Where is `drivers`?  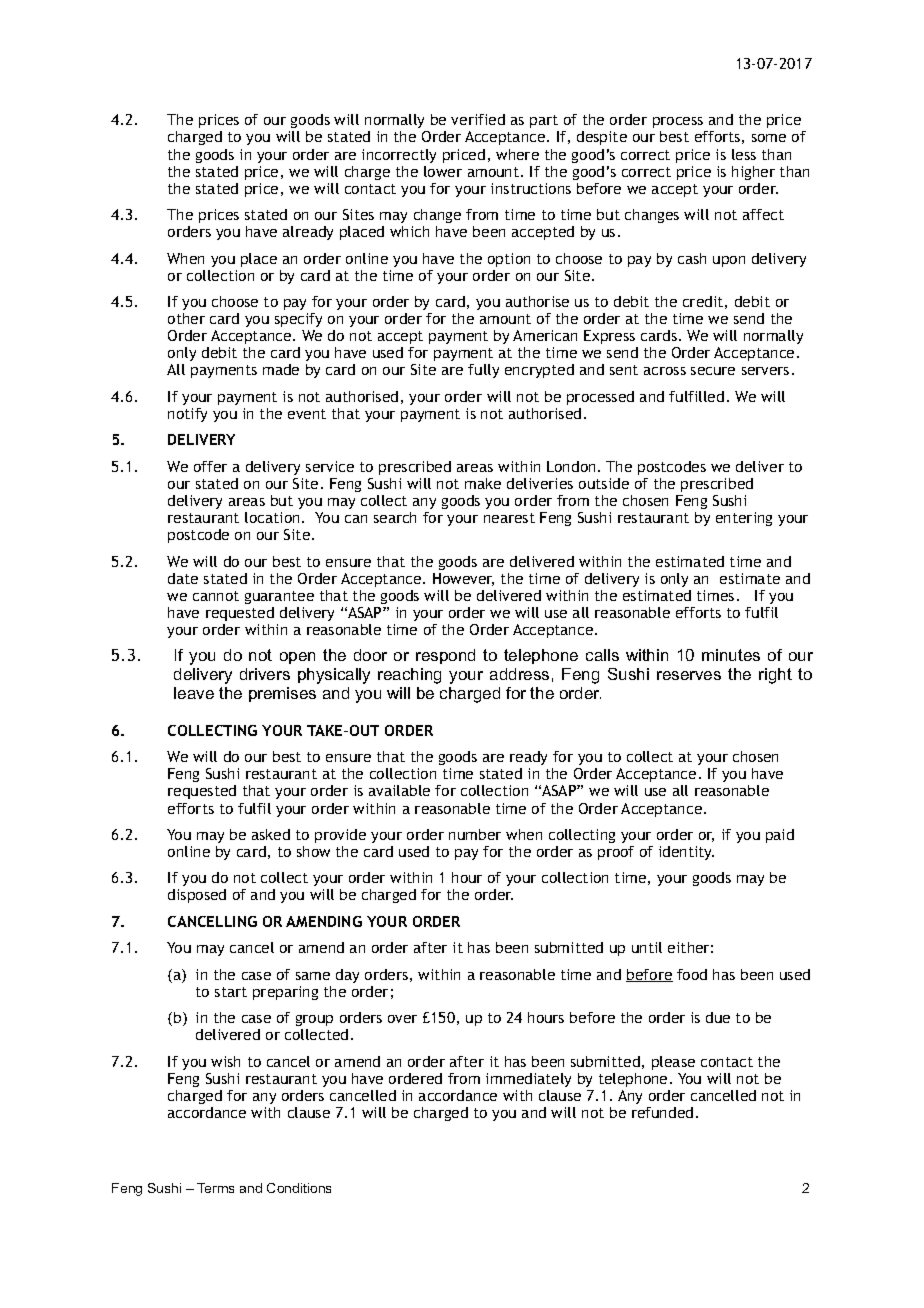 drivers is located at coordinates (265, 674).
